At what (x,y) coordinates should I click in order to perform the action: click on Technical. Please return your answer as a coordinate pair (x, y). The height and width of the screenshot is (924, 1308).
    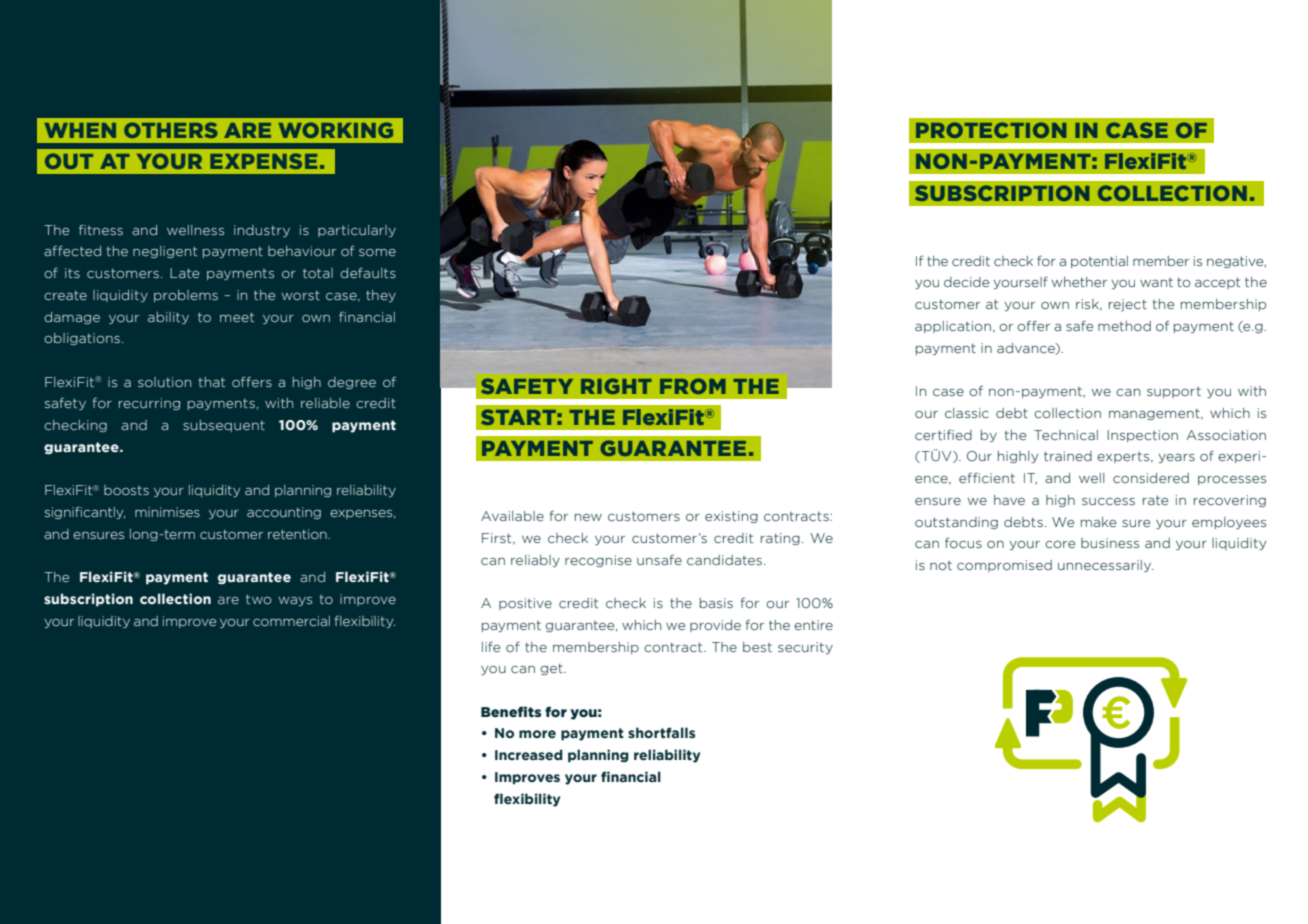
    Looking at the image, I should click on (1066, 435).
